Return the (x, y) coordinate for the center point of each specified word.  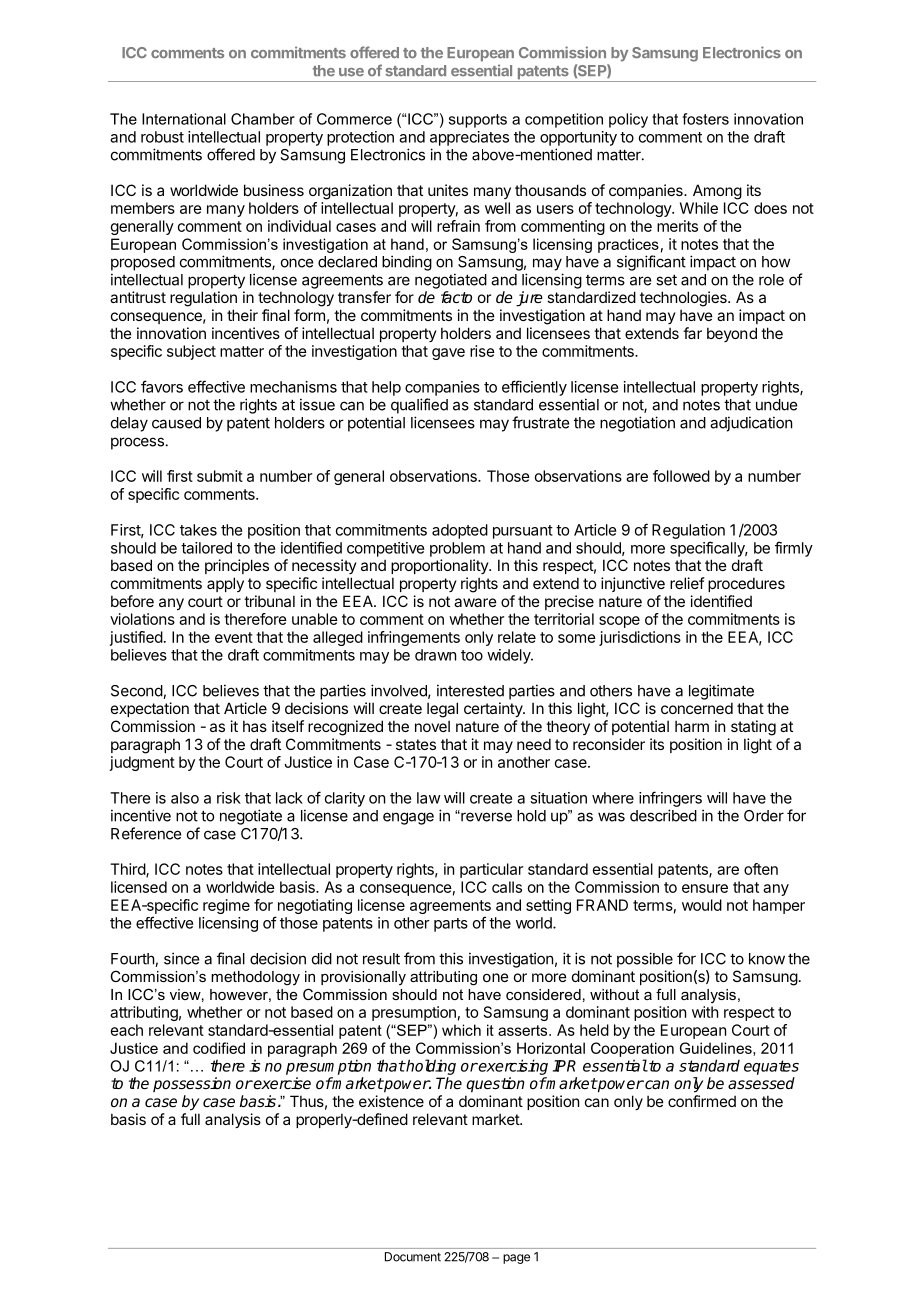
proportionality (440, 566)
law (429, 798)
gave (448, 354)
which (461, 1030)
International (184, 119)
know (767, 959)
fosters (706, 119)
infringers (670, 799)
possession (192, 1084)
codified (219, 1048)
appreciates (469, 138)
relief (687, 583)
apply (225, 584)
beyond (732, 334)
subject (191, 352)
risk (229, 798)
